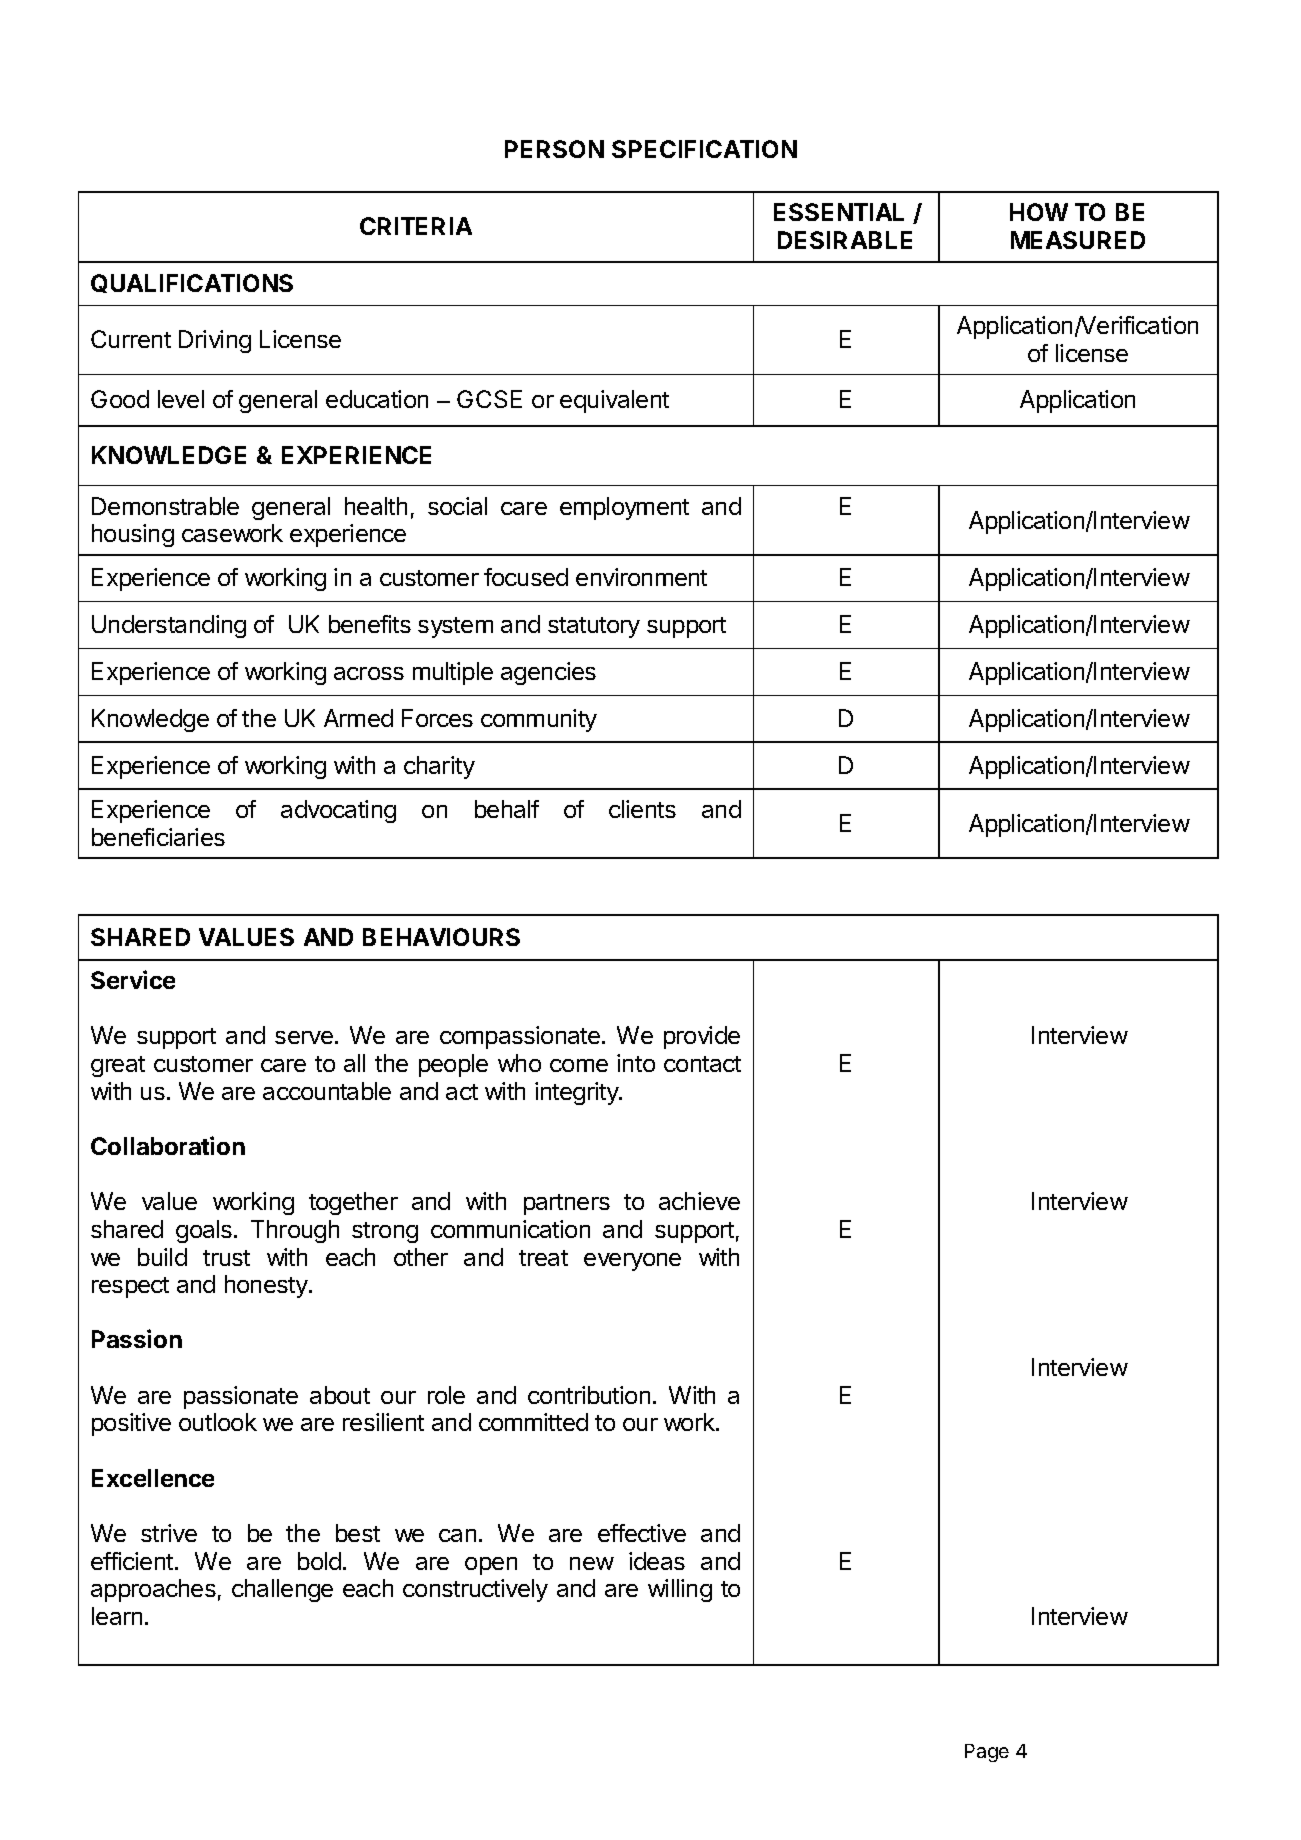 This page has height=1840, width=1301. I want to click on challenge, so click(282, 1590).
